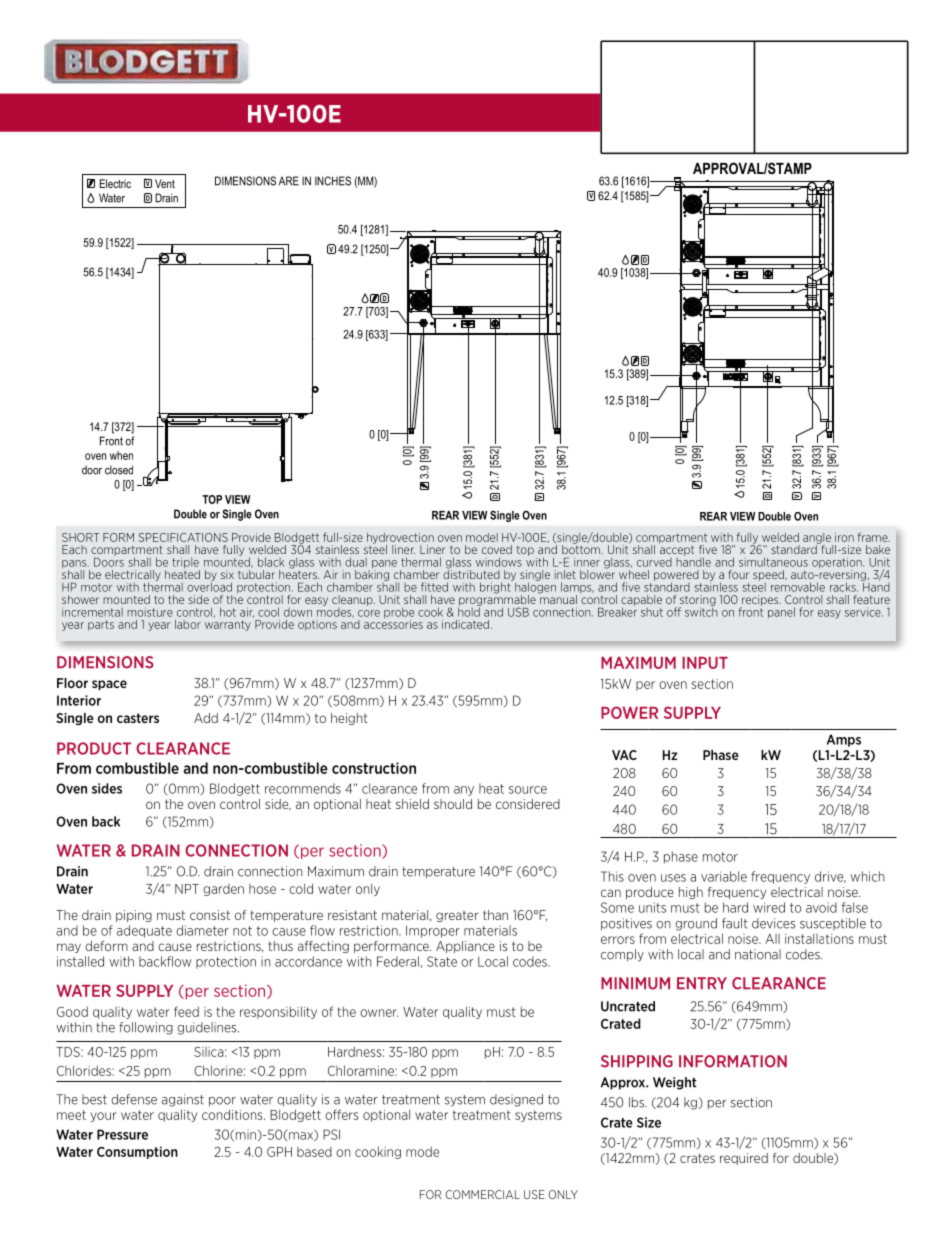  Describe the element at coordinates (137, 1152) in the image. I see `Consumption` at that location.
